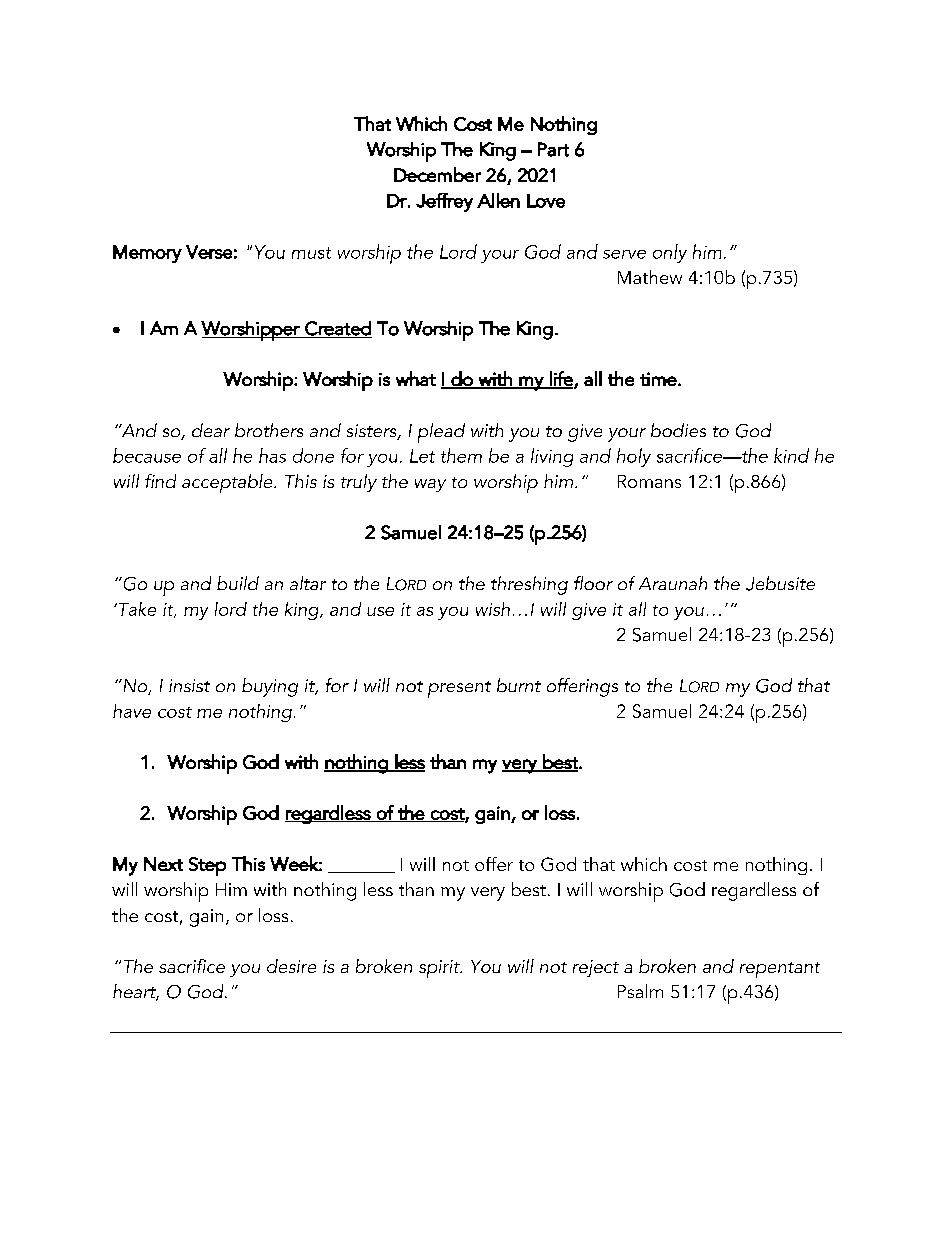 Image resolution: width=952 pixels, height=1233 pixels. I want to click on only, so click(670, 253).
